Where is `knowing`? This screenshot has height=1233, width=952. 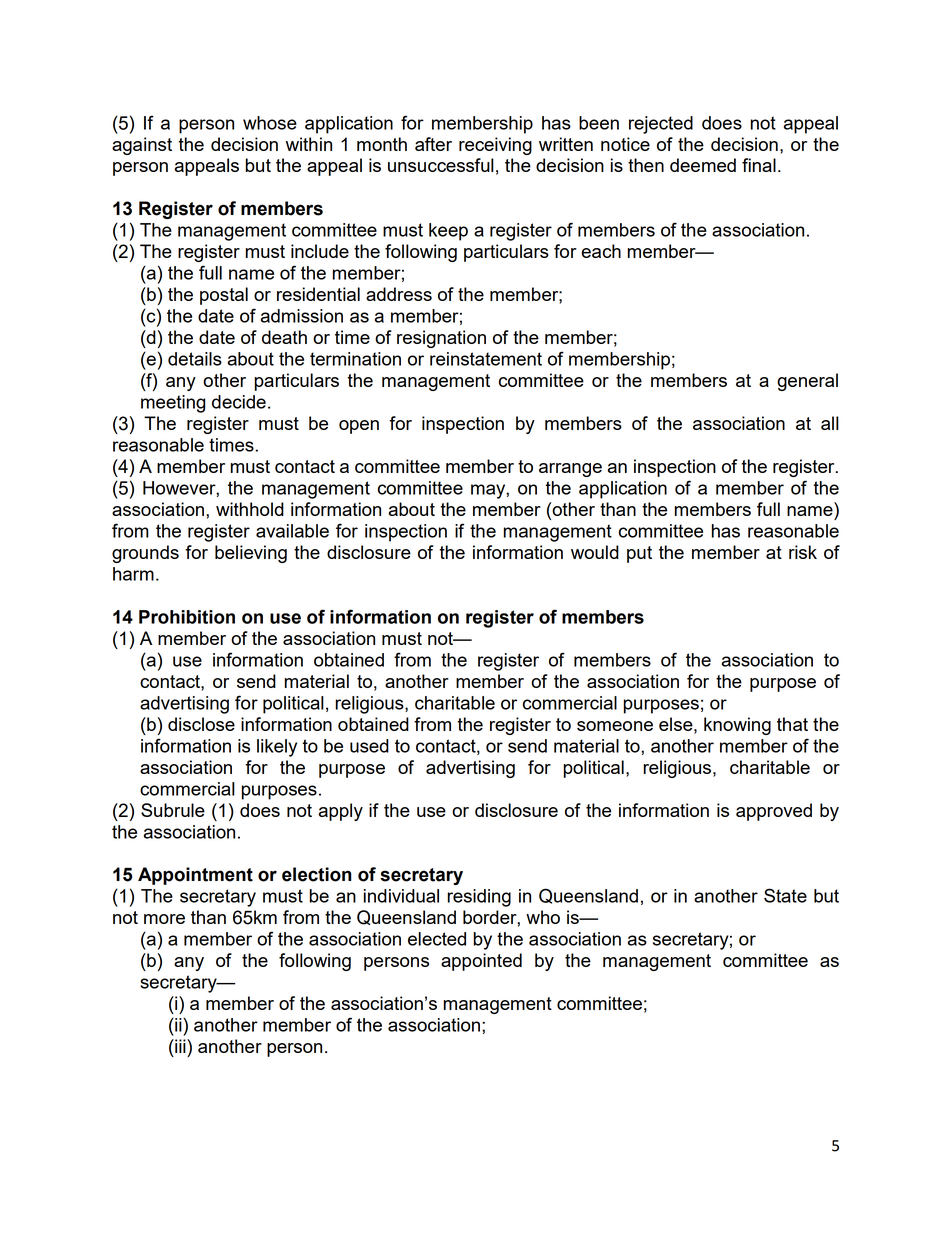
knowing is located at coordinates (737, 726).
